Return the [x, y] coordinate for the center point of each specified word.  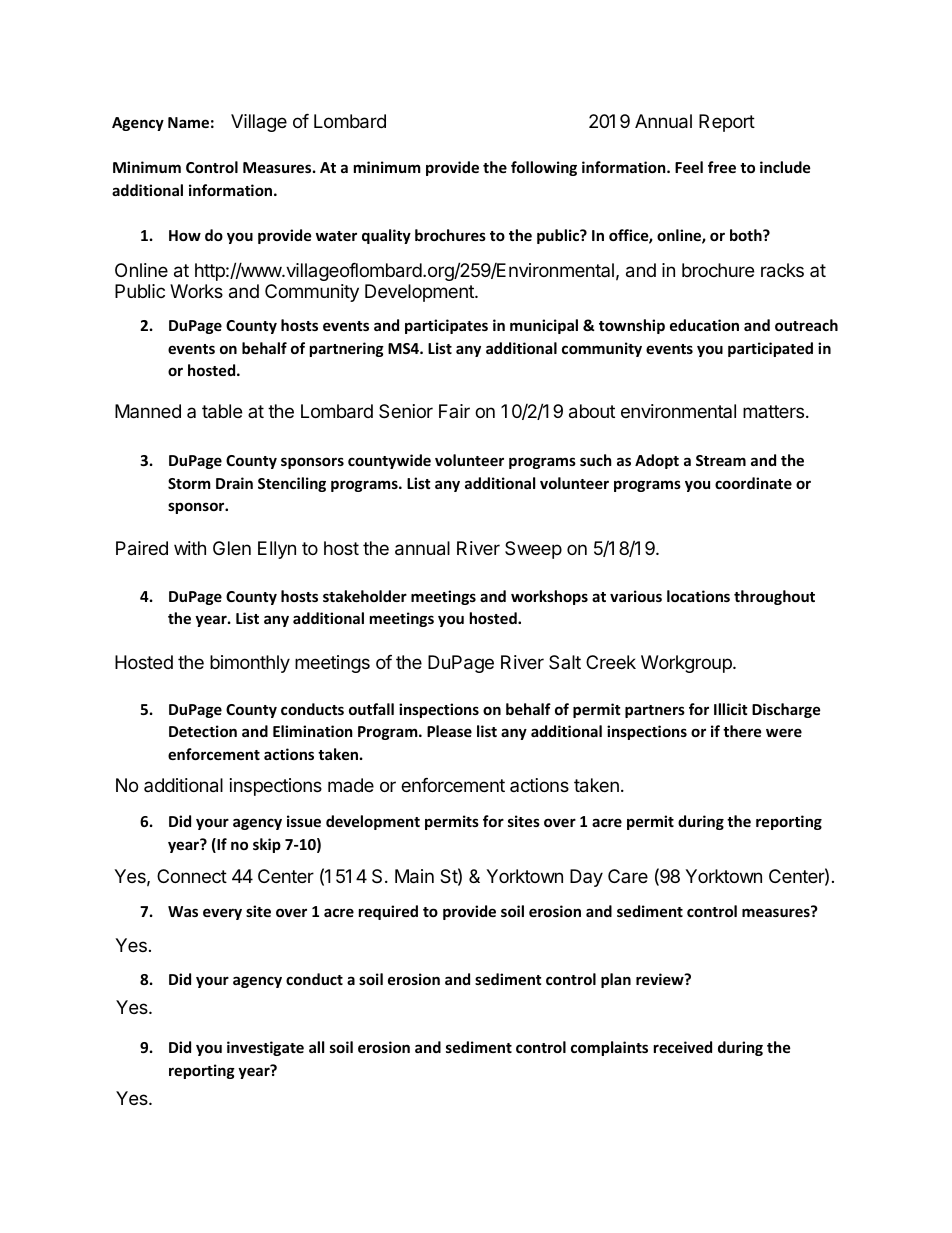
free [722, 167]
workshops [549, 597]
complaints [609, 1048]
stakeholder [365, 596]
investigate [265, 1048]
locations [698, 596]
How [185, 235]
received [683, 1047]
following [544, 168]
